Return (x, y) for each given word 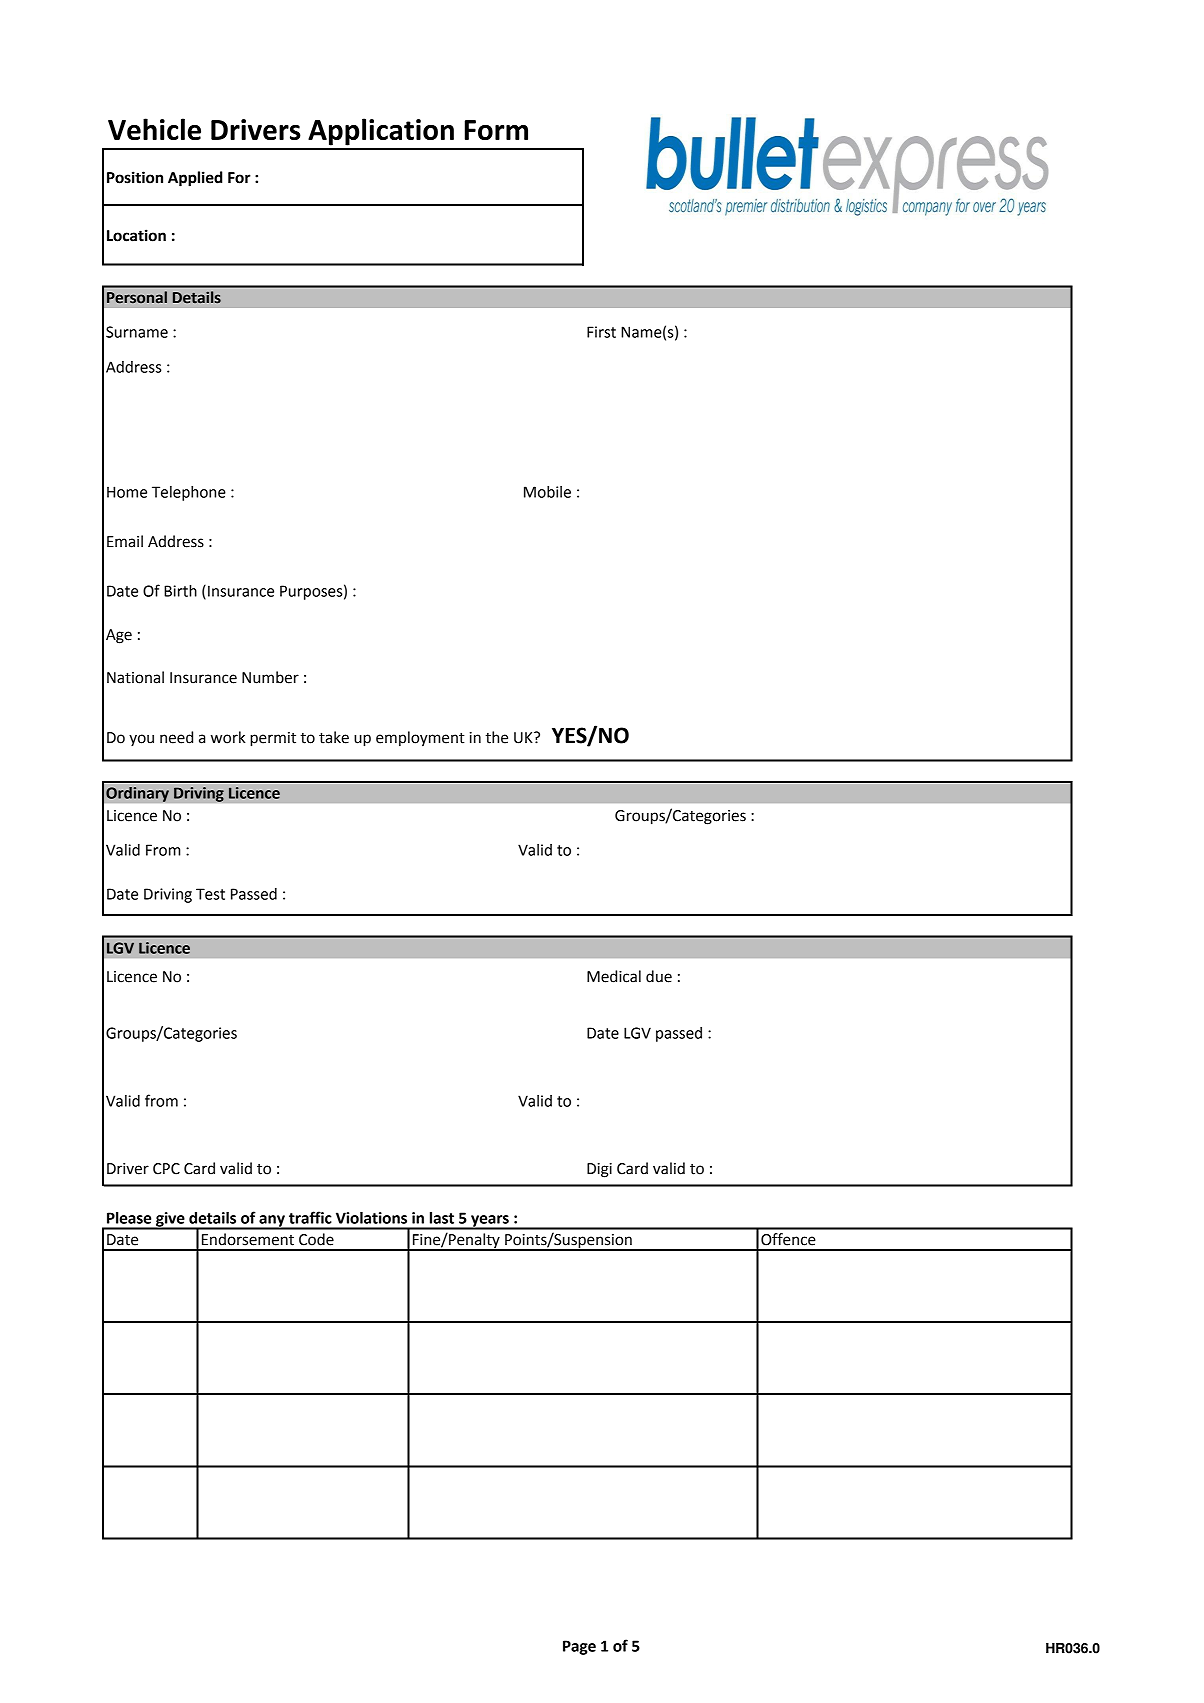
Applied (195, 179)
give (170, 1220)
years (490, 1222)
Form (496, 130)
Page (579, 1647)
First (601, 332)
